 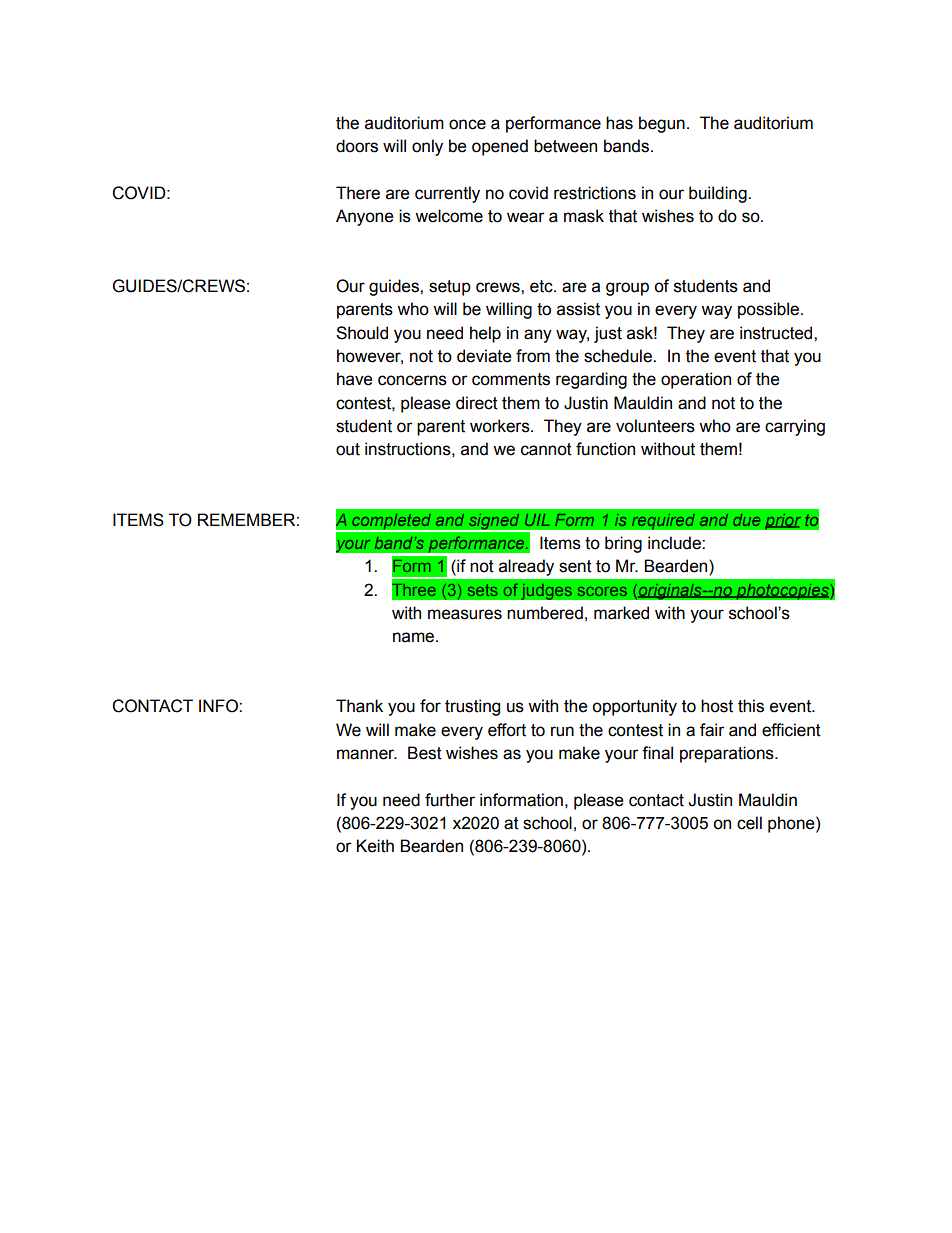 What do you see at coordinates (565, 146) in the page?
I see `between` at bounding box center [565, 146].
